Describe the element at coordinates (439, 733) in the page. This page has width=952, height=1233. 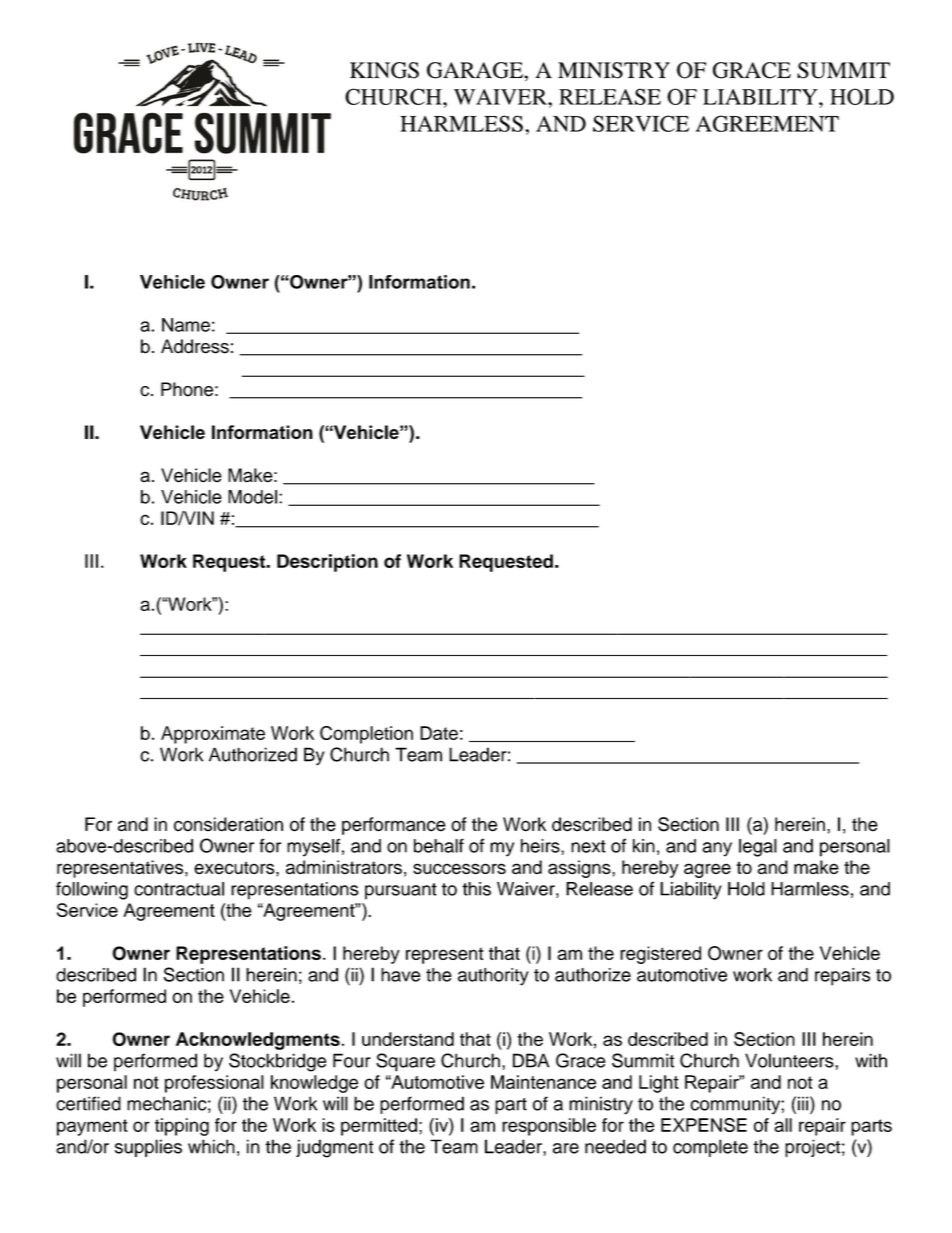
I see `Date` at that location.
